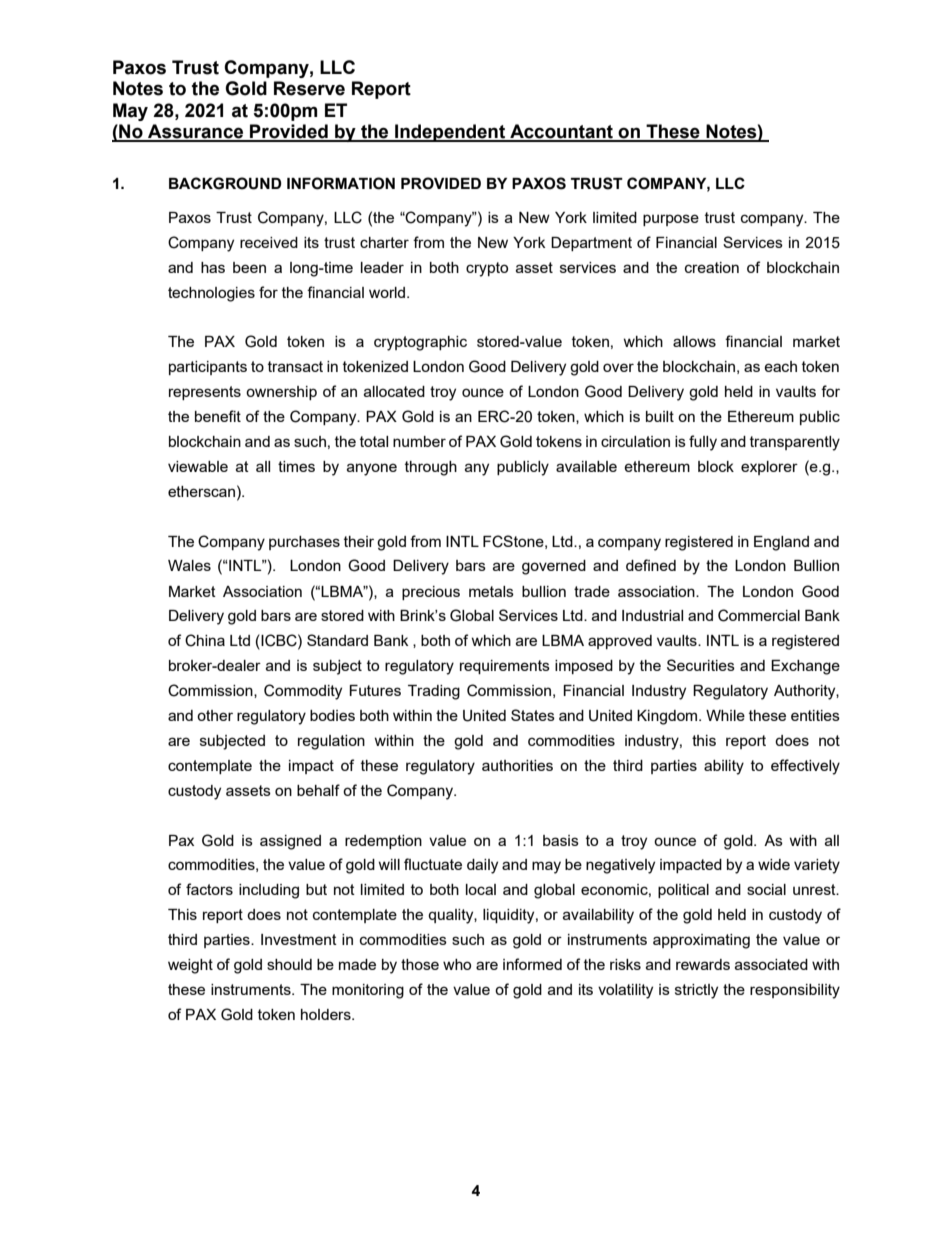 The width and height of the page is (952, 1233). Describe the element at coordinates (671, 220) in the page. I see `purpose` at that location.
